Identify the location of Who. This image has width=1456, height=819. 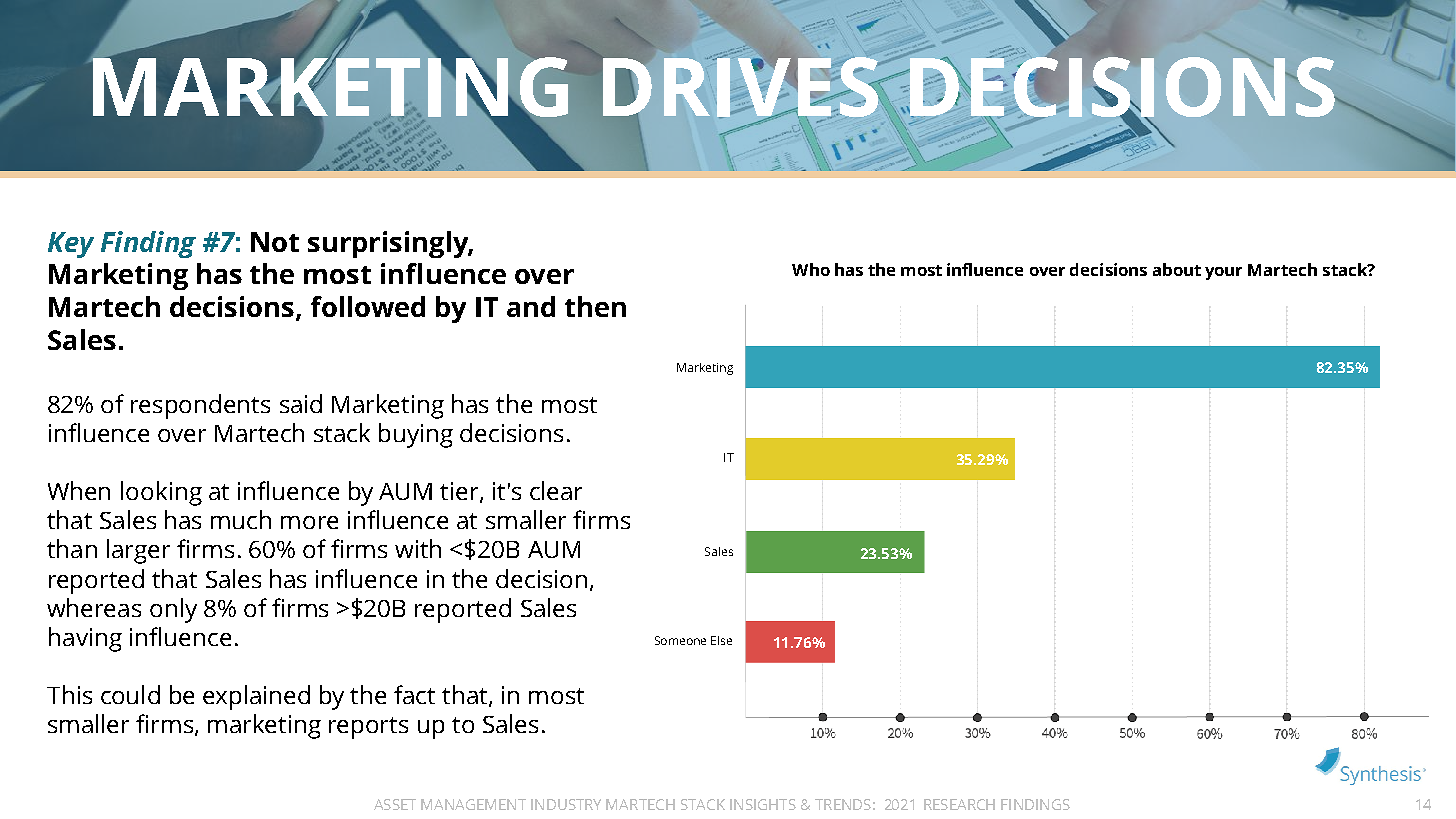
(811, 269).
